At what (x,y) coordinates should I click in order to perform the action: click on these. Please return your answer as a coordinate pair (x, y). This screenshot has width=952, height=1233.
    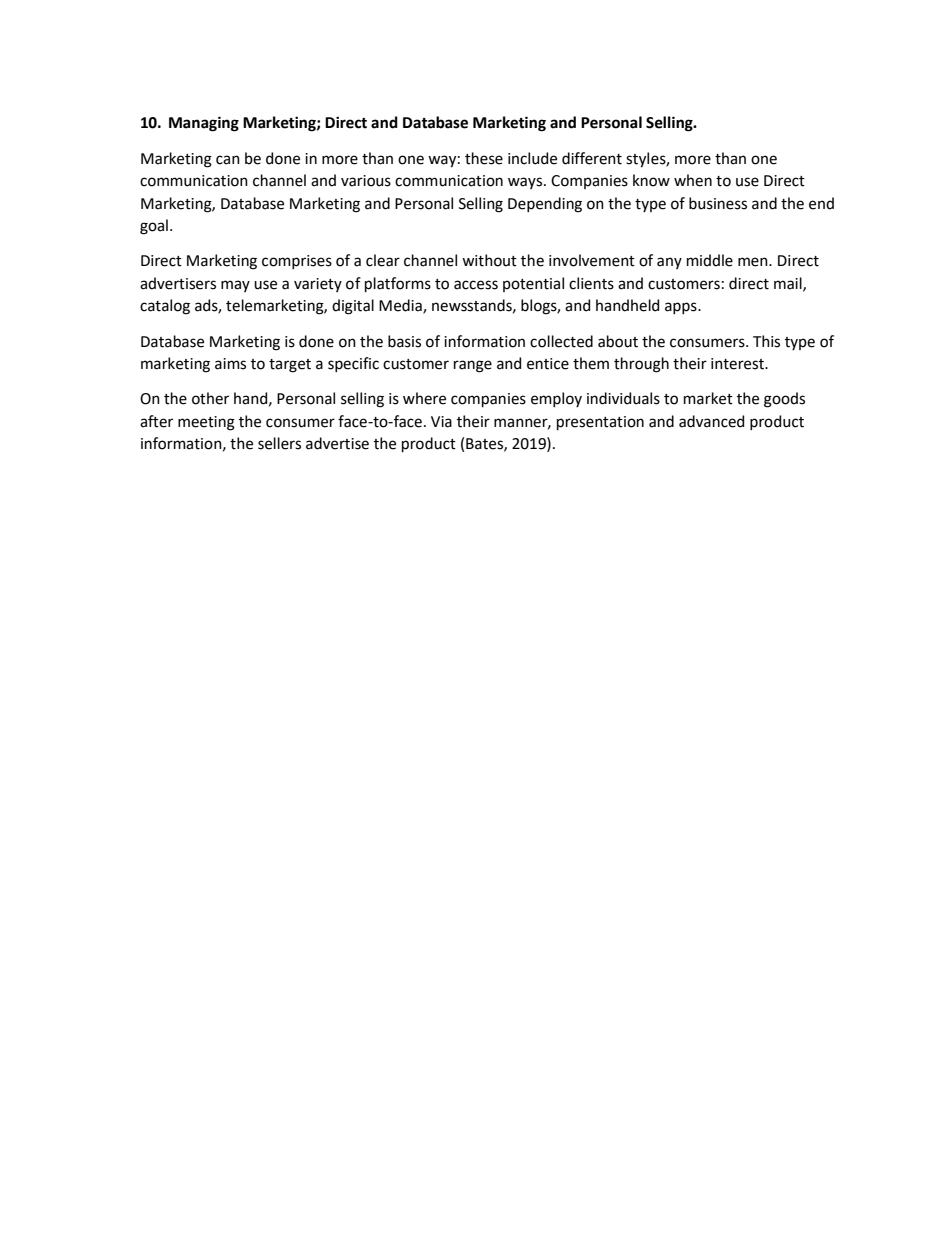
    Looking at the image, I should click on (484, 158).
